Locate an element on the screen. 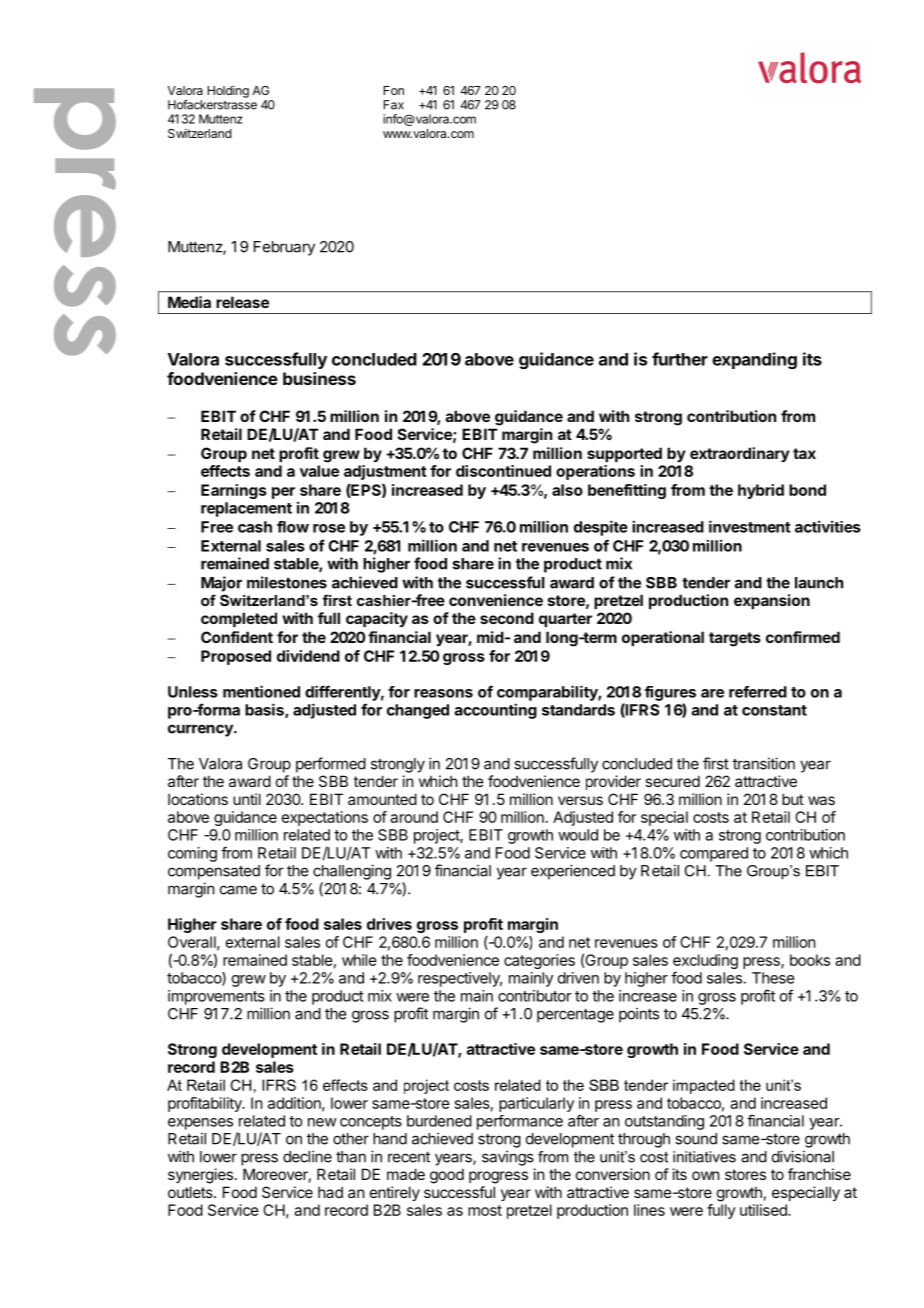  targets is located at coordinates (735, 639).
